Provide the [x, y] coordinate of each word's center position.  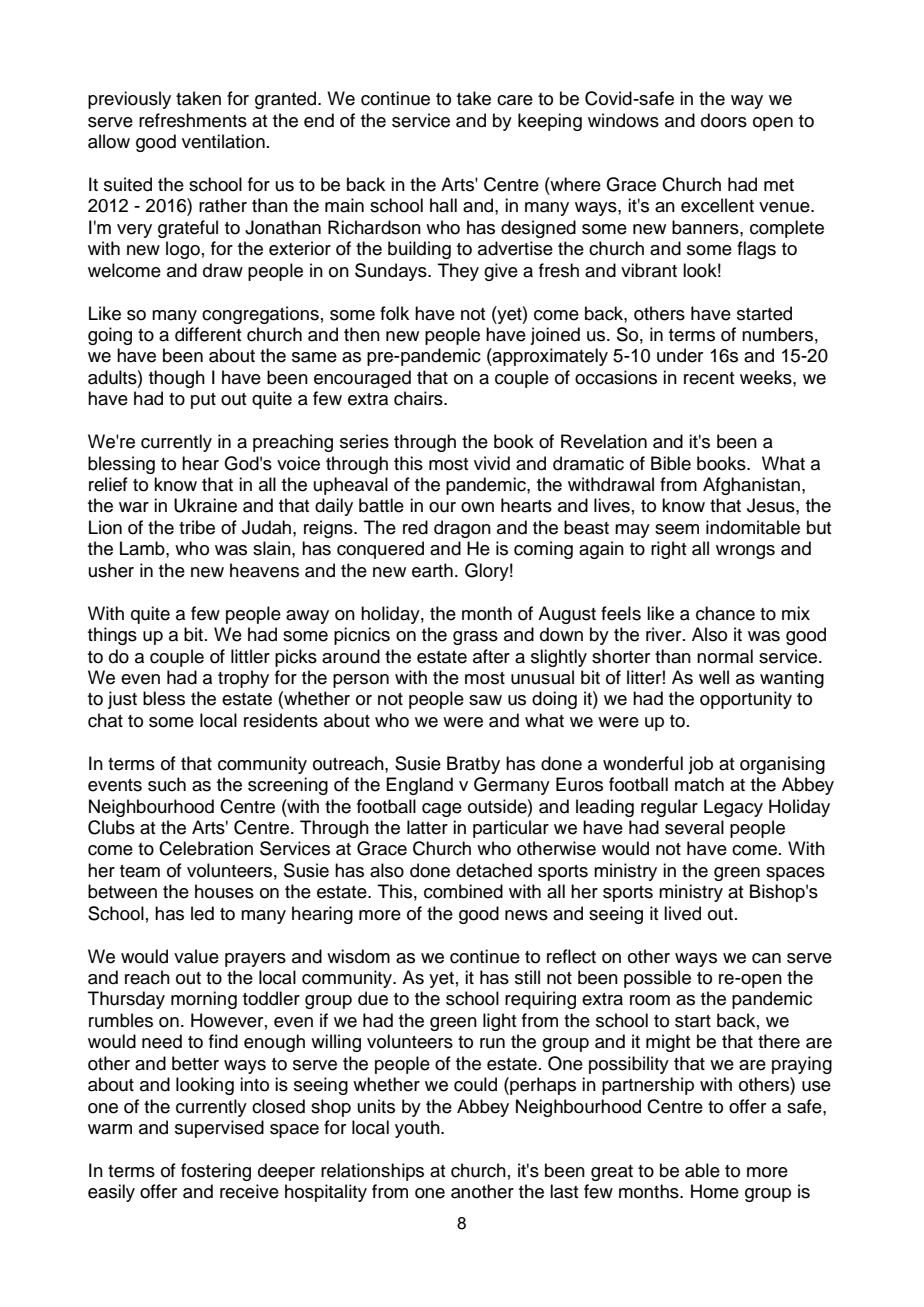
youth [418, 1129]
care [515, 100]
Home [715, 1191]
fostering [216, 1172]
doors [724, 120]
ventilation [223, 141]
